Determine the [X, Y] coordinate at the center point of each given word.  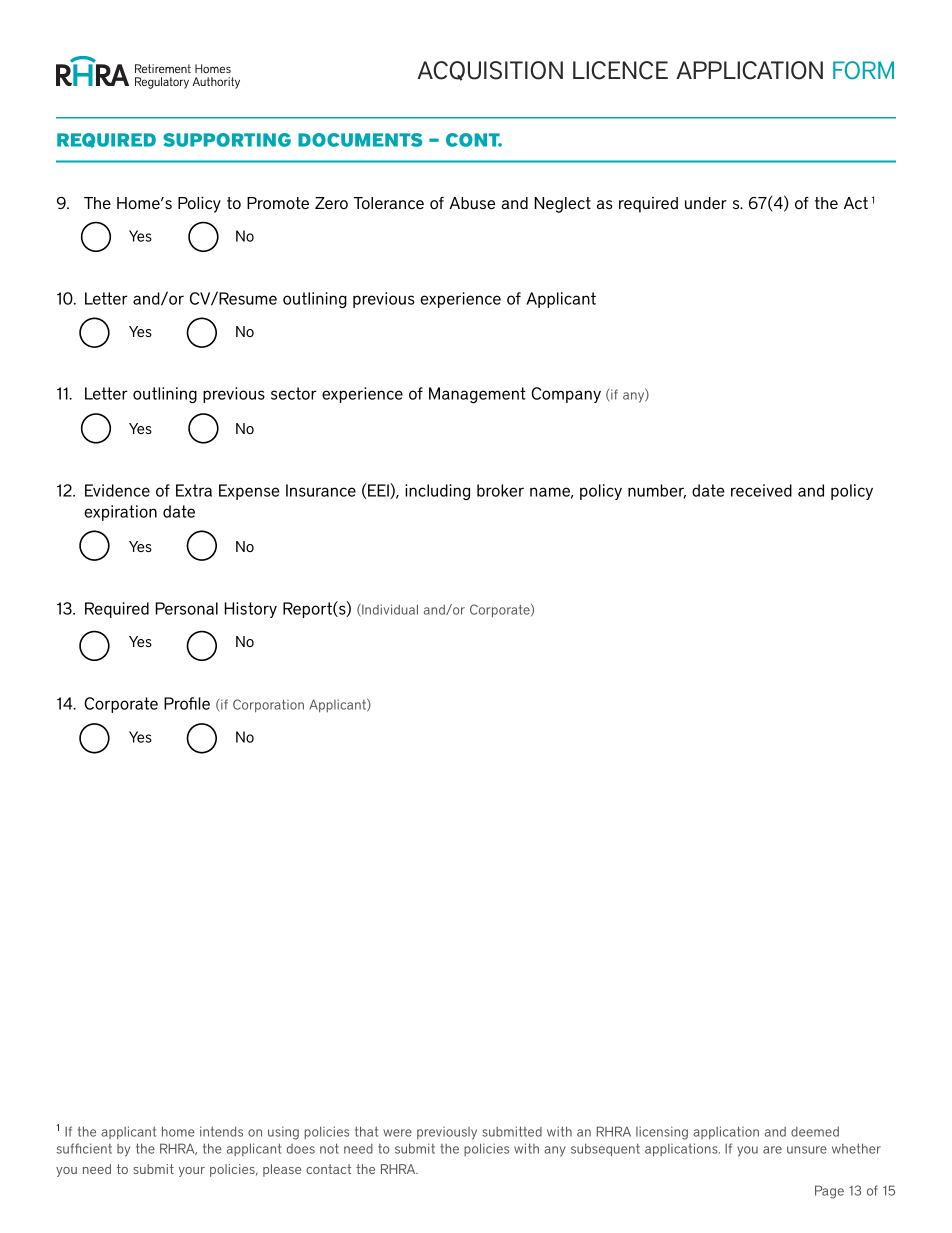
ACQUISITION [490, 71]
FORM [863, 70]
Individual [389, 610]
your [192, 1172]
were [397, 1133]
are [772, 1150]
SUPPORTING [227, 140]
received [761, 490]
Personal [187, 608]
